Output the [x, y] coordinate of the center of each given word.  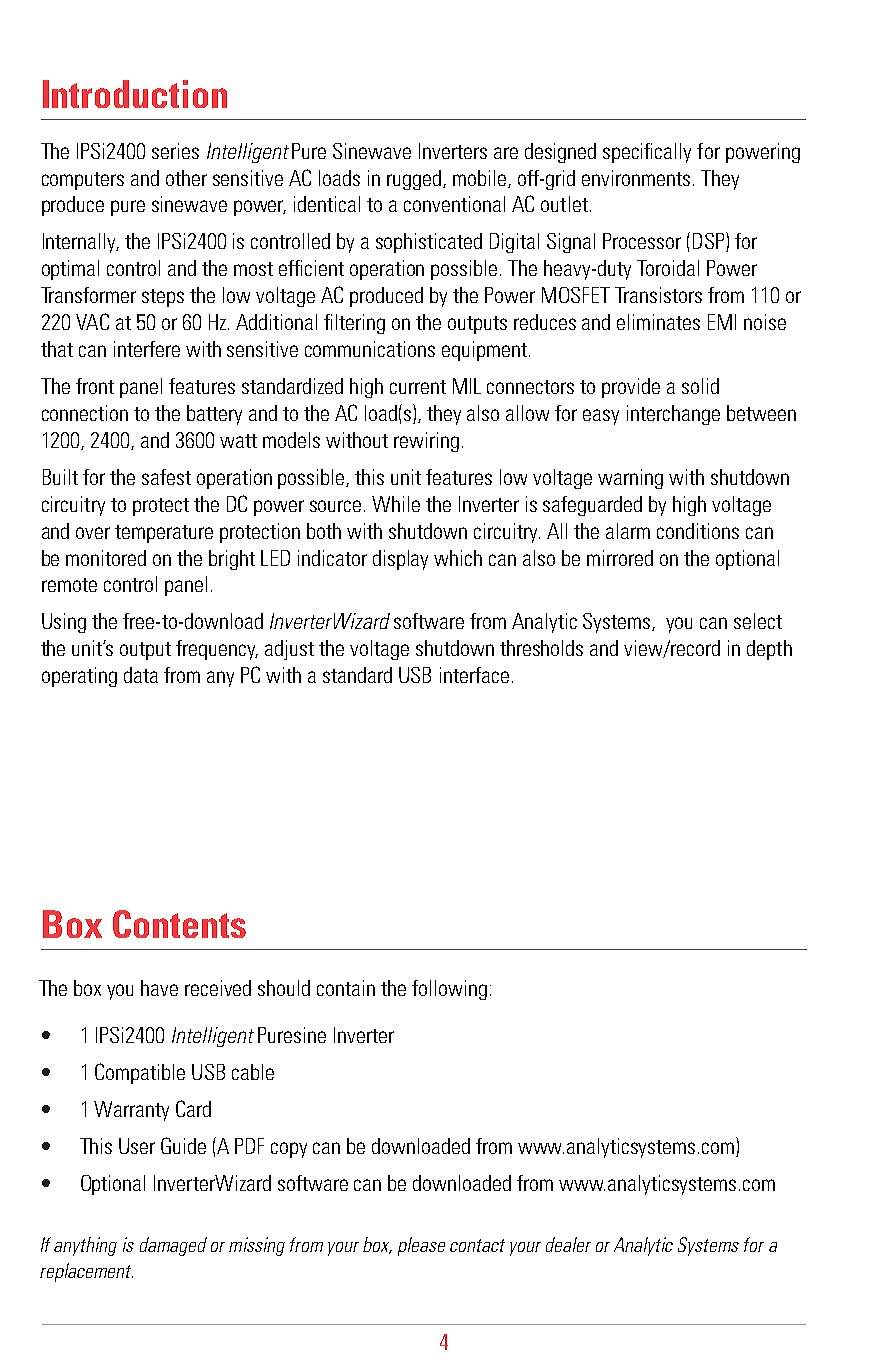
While [396, 504]
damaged [173, 1246]
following [449, 990]
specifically [647, 153]
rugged [415, 180]
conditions [698, 531]
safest [166, 477]
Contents [179, 924]
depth [769, 650]
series [175, 151]
